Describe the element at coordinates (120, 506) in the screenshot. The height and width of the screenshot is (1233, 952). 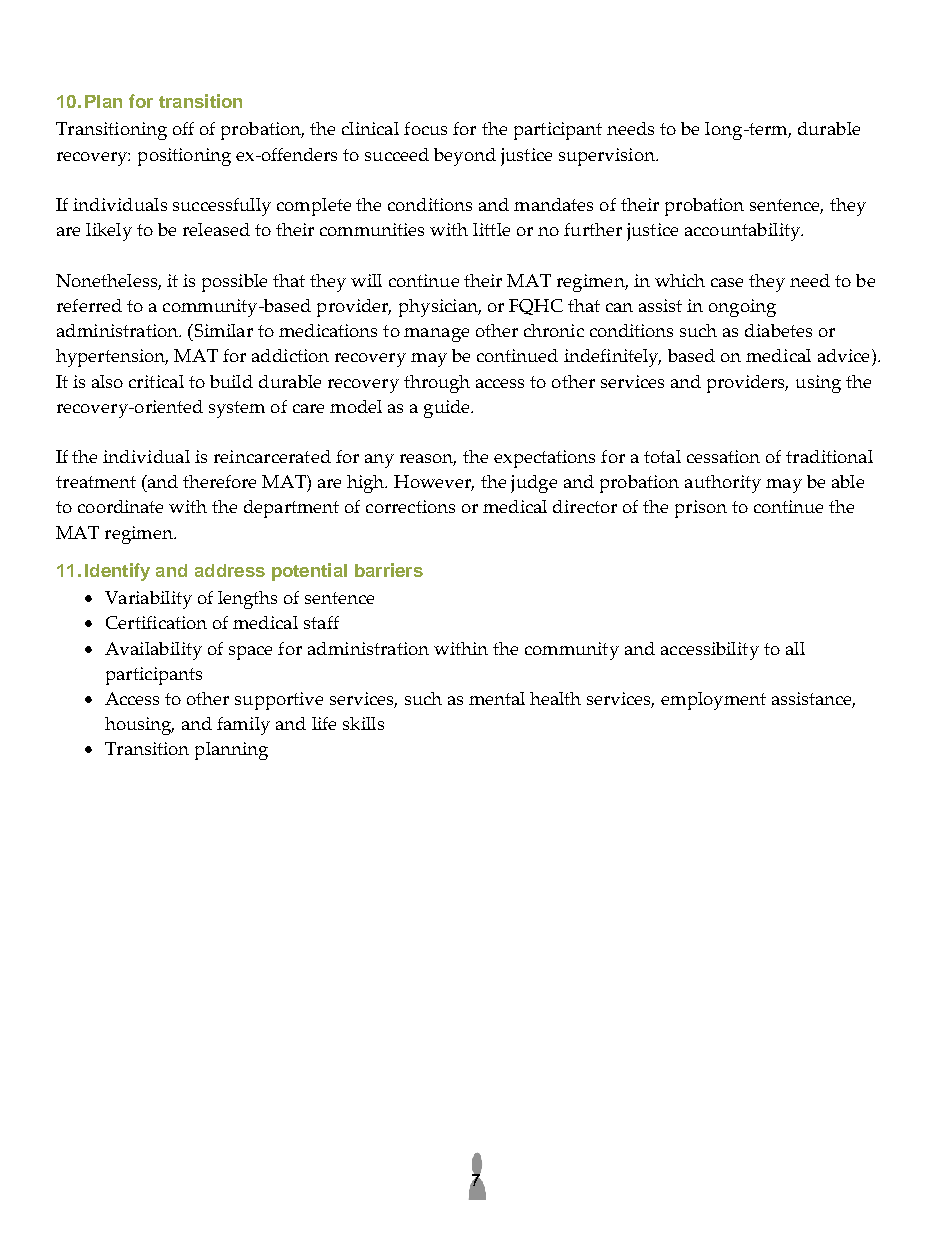
I see `coordinate` at that location.
